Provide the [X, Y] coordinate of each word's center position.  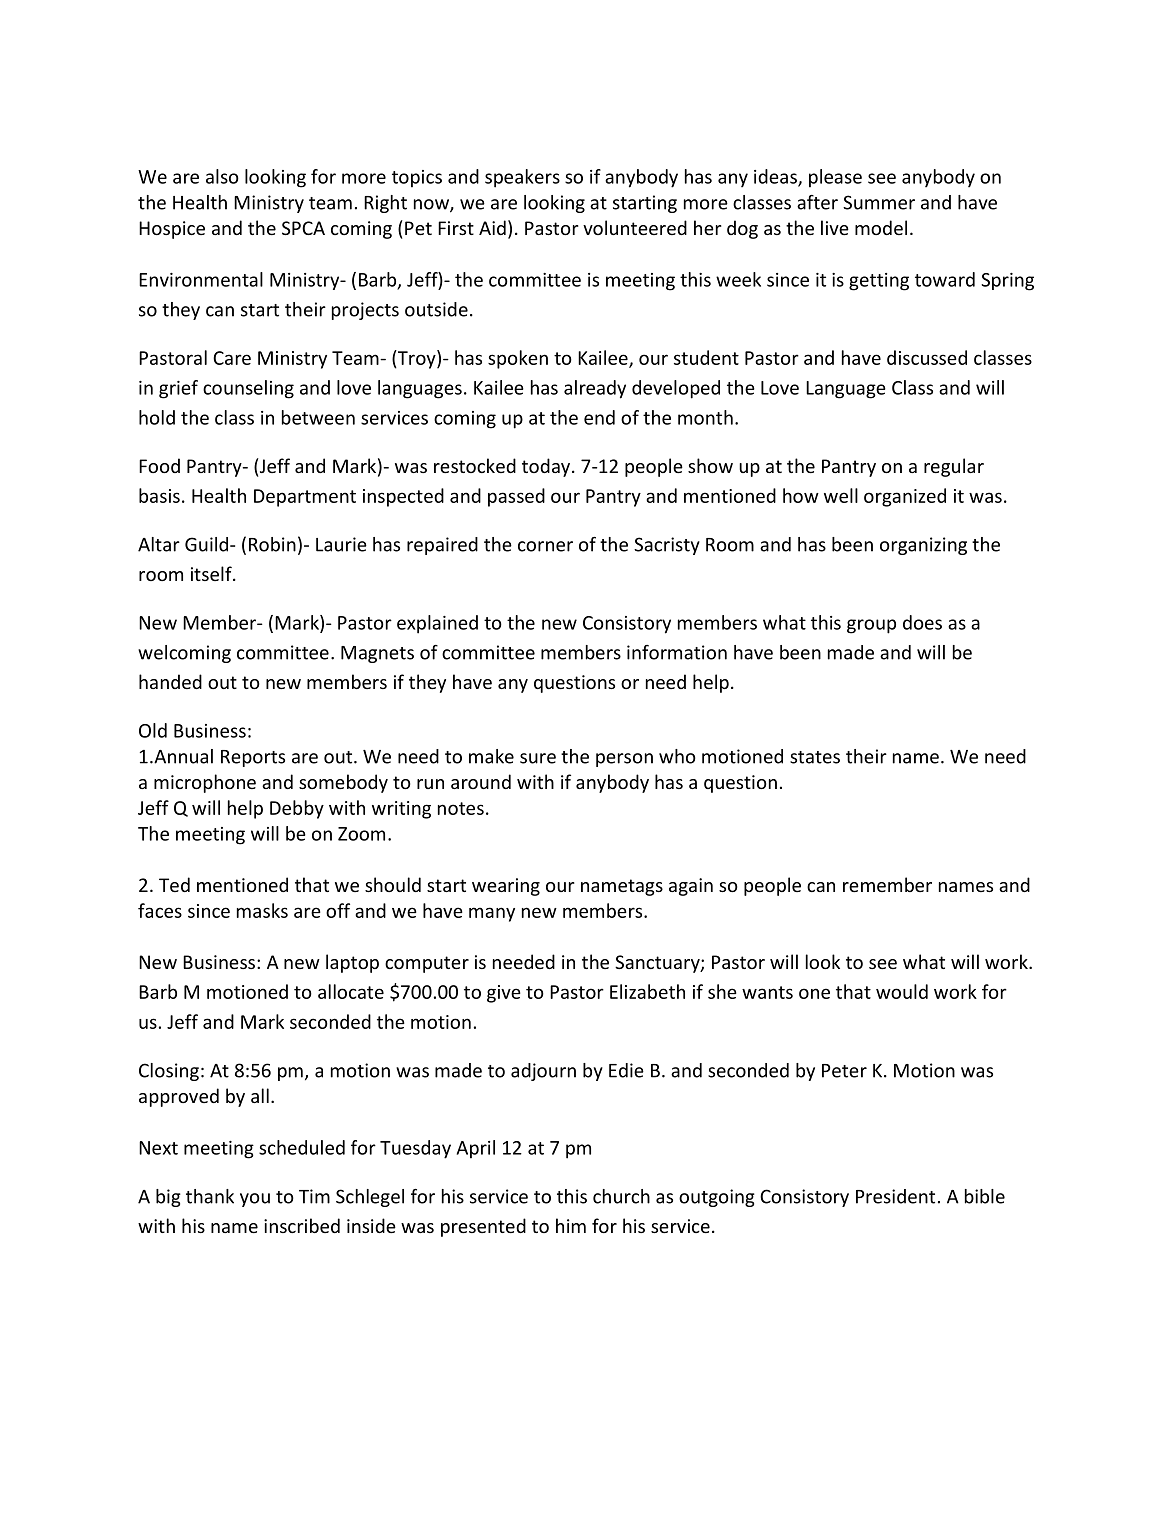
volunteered [635, 227]
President [895, 1196]
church [621, 1196]
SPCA [303, 228]
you [255, 1200]
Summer [879, 202]
